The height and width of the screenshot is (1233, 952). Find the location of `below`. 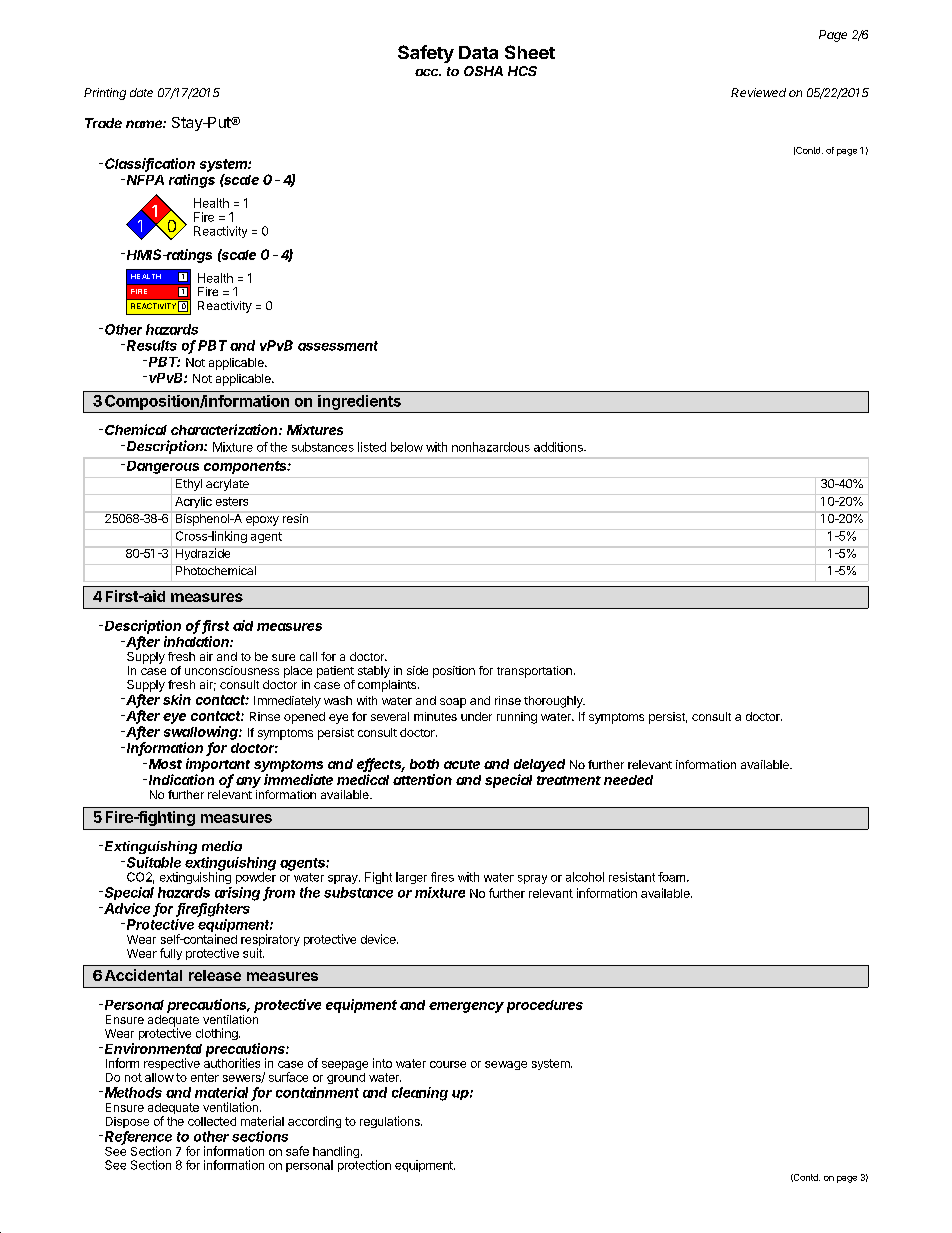

below is located at coordinates (407, 447).
